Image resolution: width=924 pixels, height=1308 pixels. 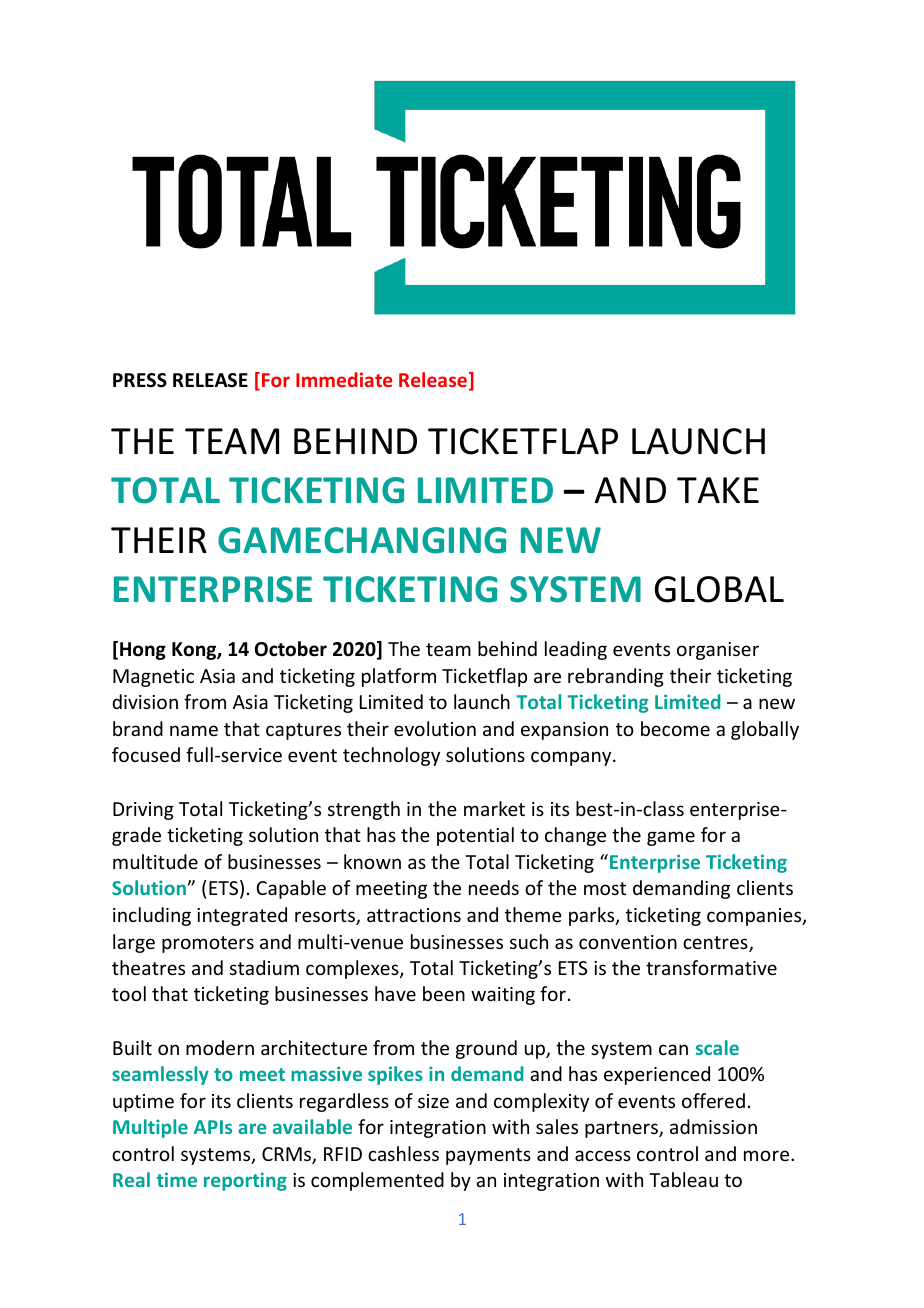 I want to click on platform, so click(x=399, y=677).
